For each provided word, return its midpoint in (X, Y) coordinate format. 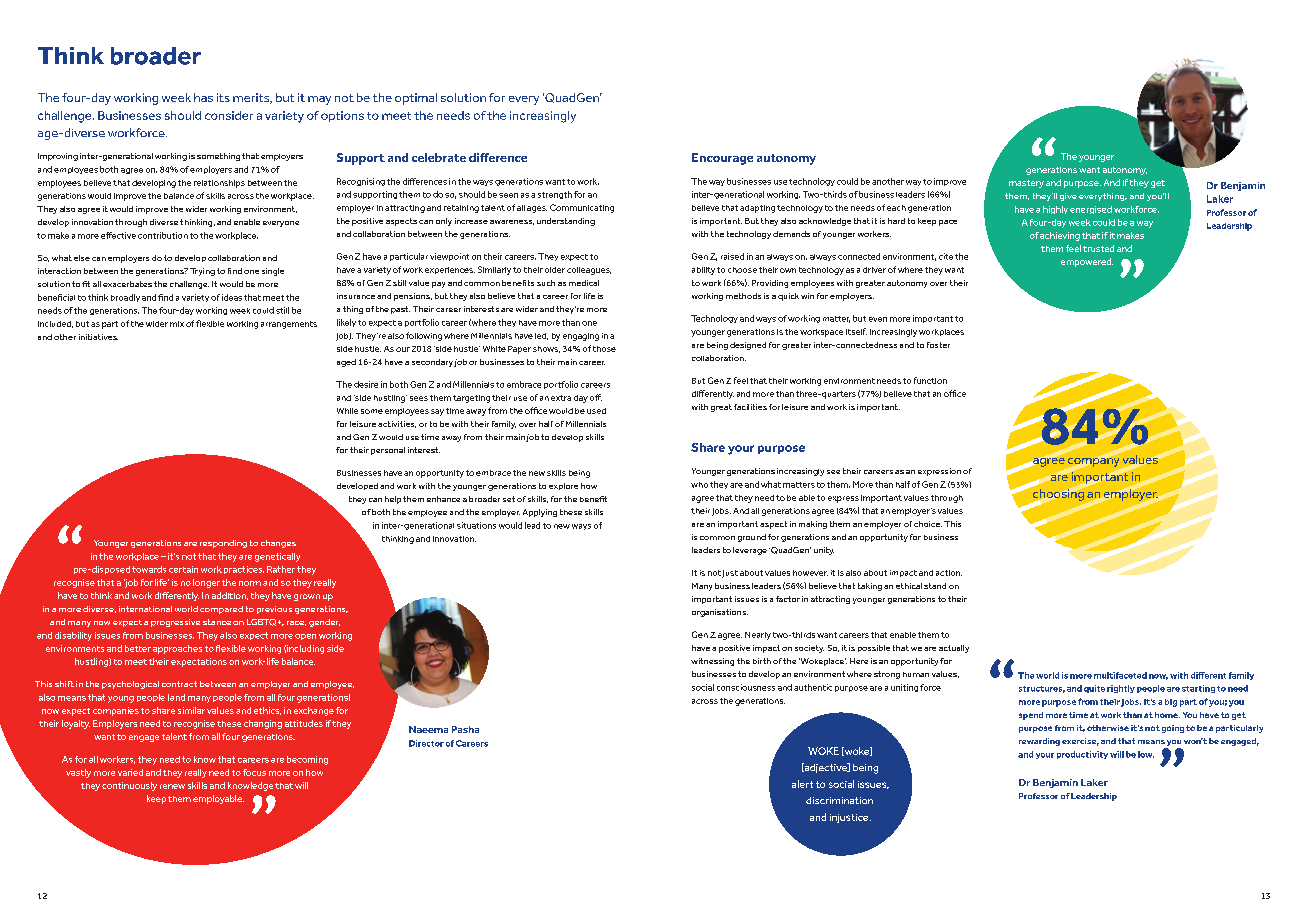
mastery (1026, 184)
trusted (1098, 248)
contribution (163, 235)
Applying (540, 513)
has (203, 97)
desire (366, 384)
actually (954, 649)
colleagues (589, 271)
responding (223, 544)
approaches (177, 649)
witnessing (712, 662)
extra (561, 398)
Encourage (722, 159)
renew (172, 786)
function (930, 380)
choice (928, 524)
